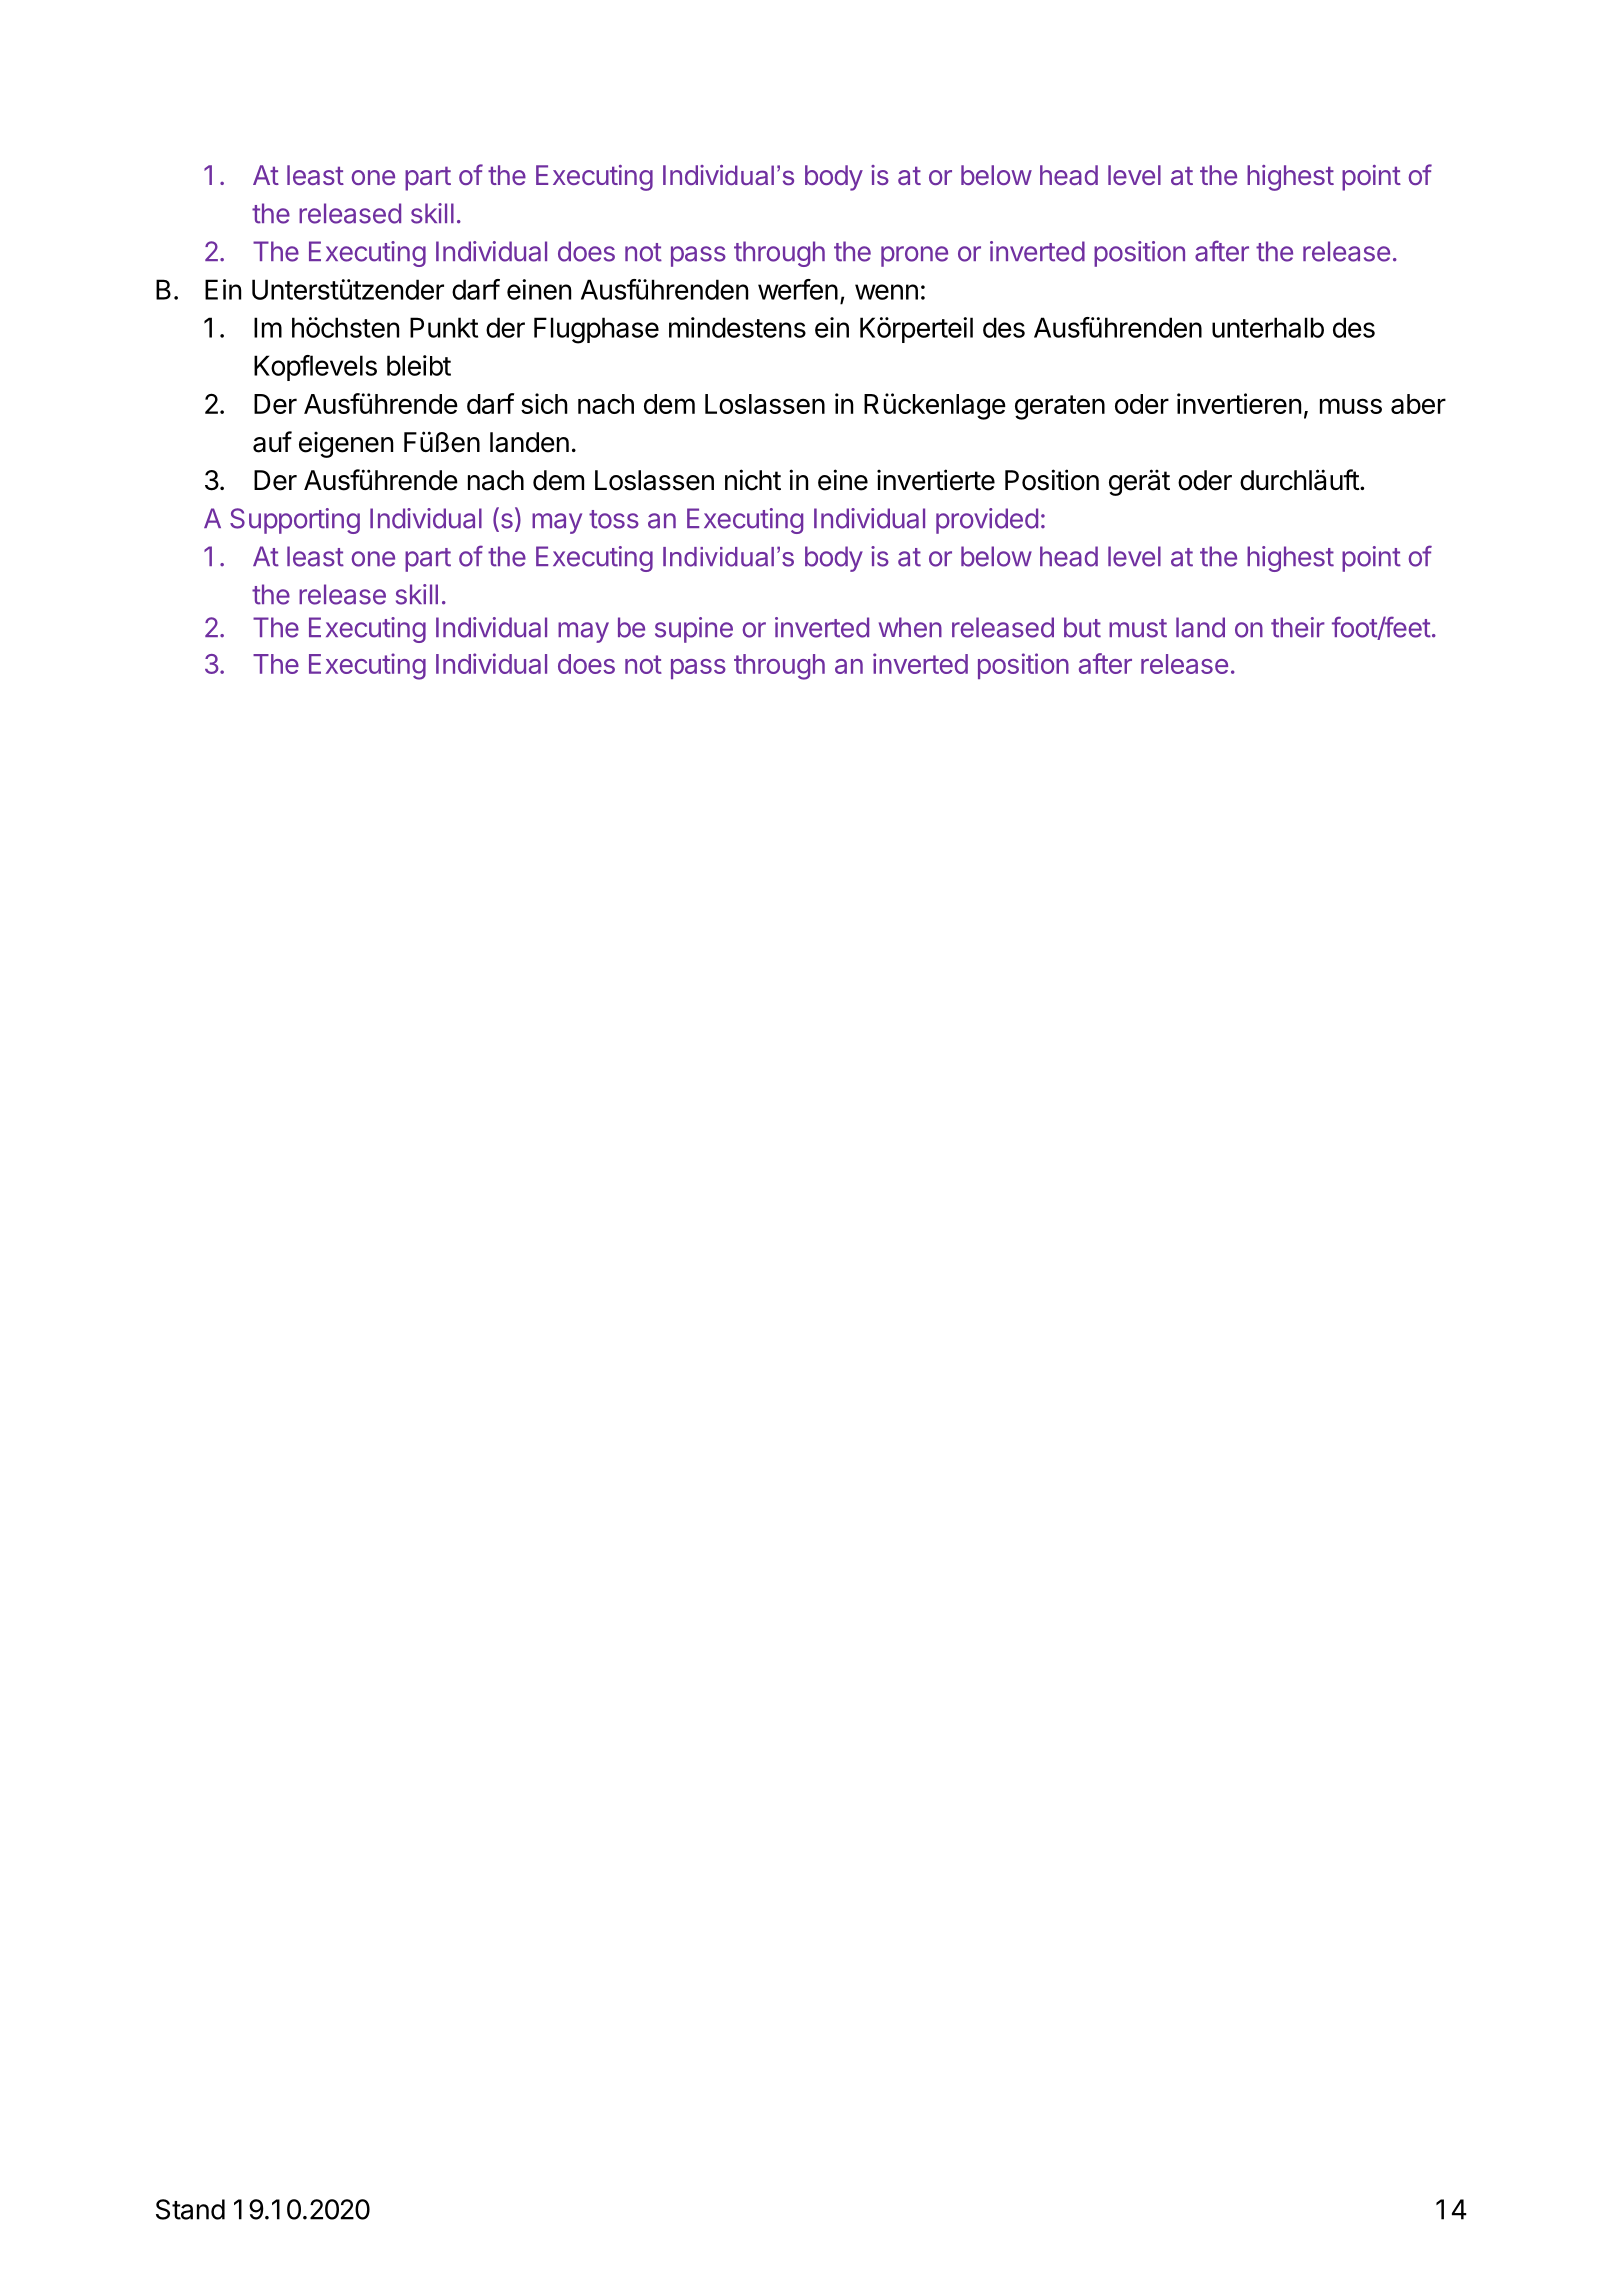 The width and height of the image is (1620, 2293). I want to click on their, so click(1298, 627).
